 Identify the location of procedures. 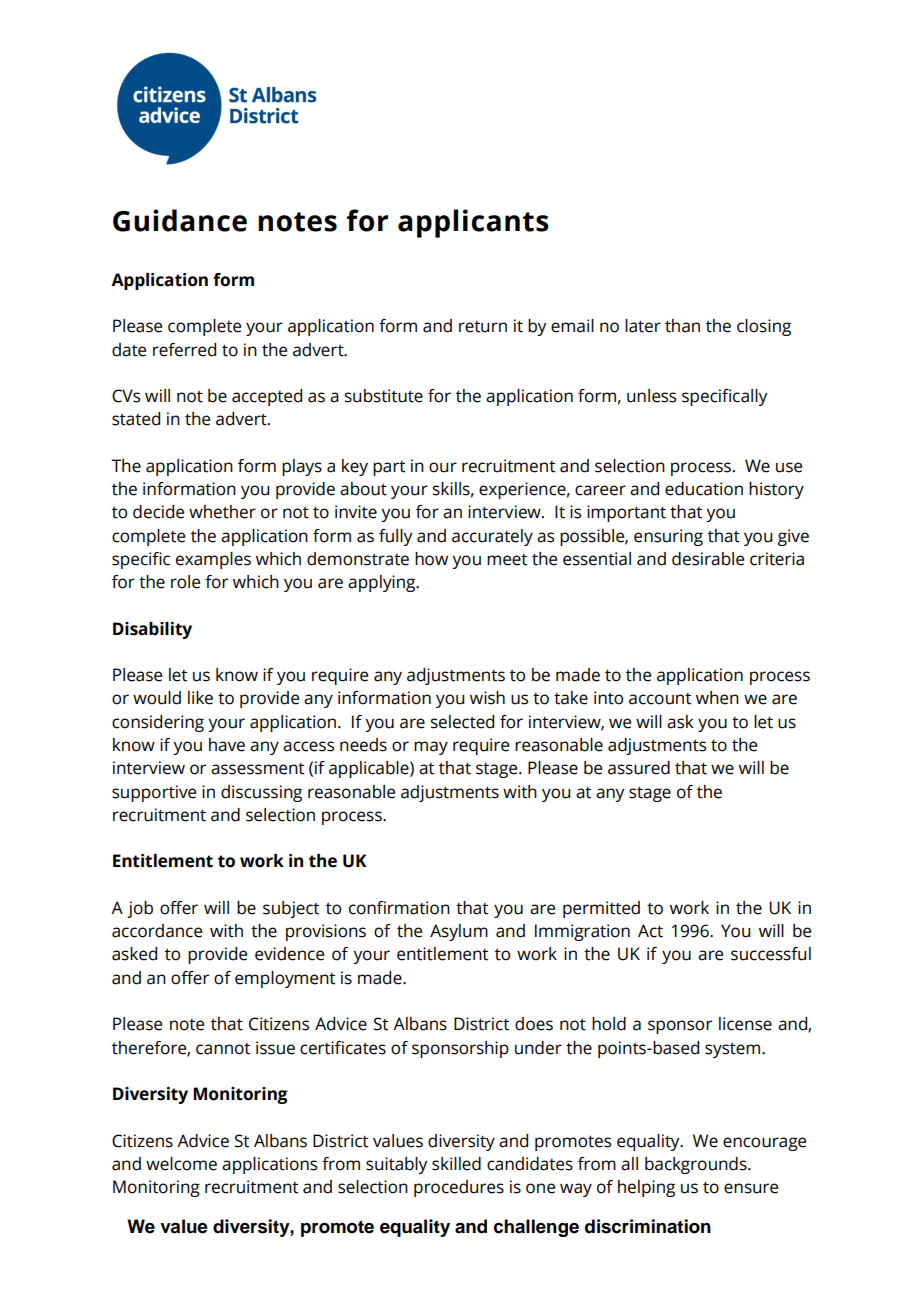
(459, 1188).
